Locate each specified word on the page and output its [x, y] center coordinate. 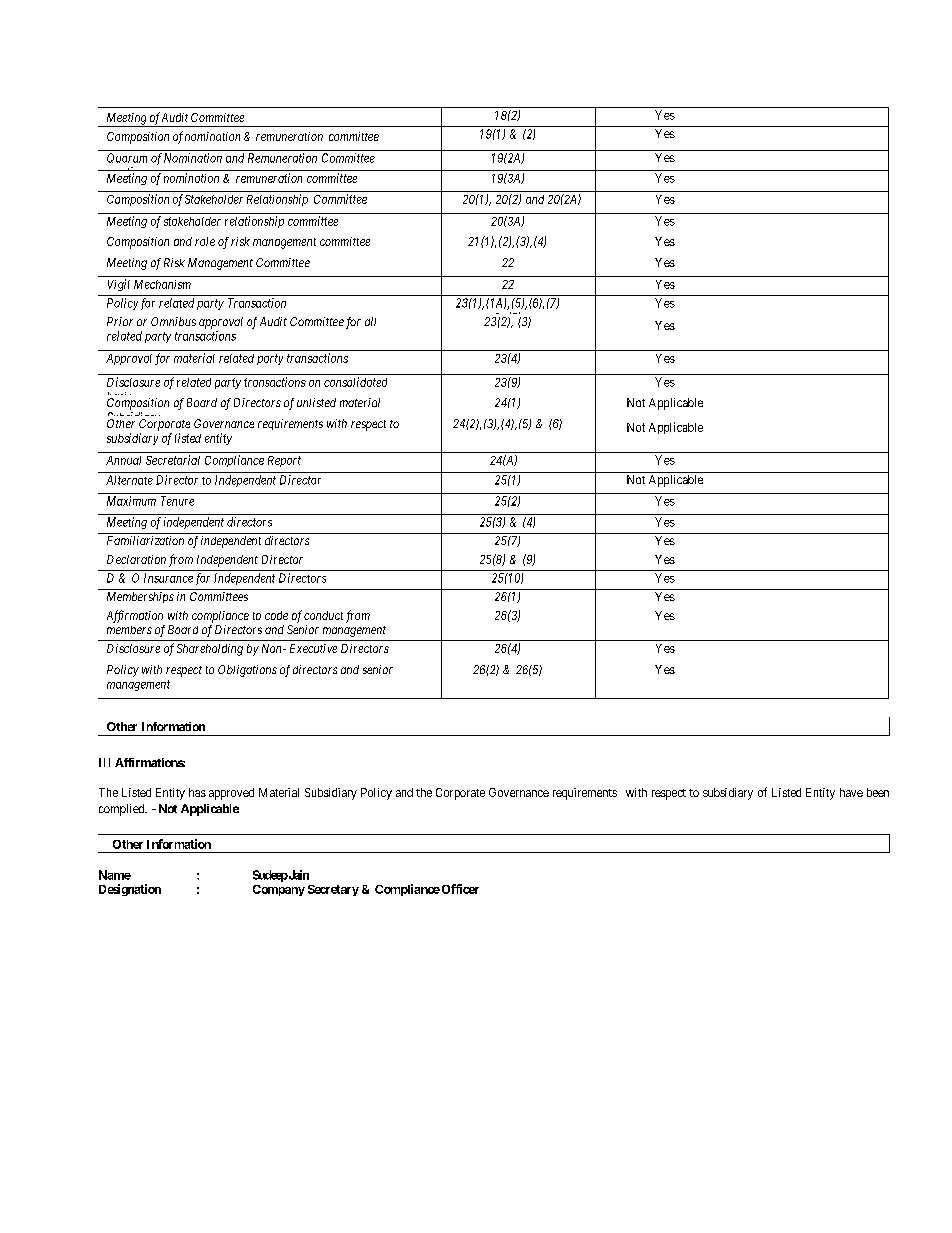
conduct [323, 615]
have [851, 792]
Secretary [333, 890]
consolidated [355, 382]
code [276, 615]
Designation [130, 890]
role [205, 241]
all [370, 321]
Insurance [168, 578]
